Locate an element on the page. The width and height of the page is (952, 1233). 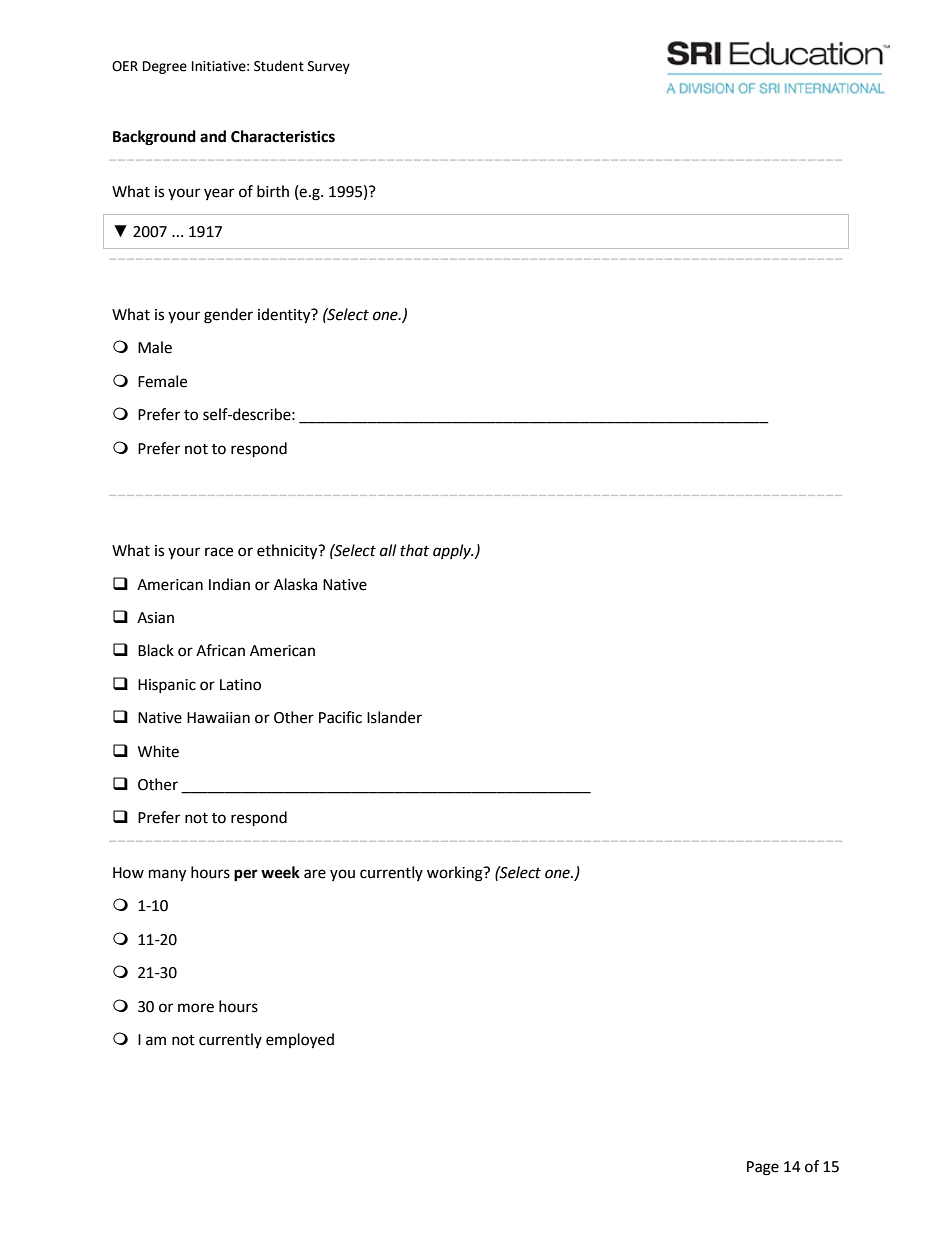
Degree is located at coordinates (165, 67).
